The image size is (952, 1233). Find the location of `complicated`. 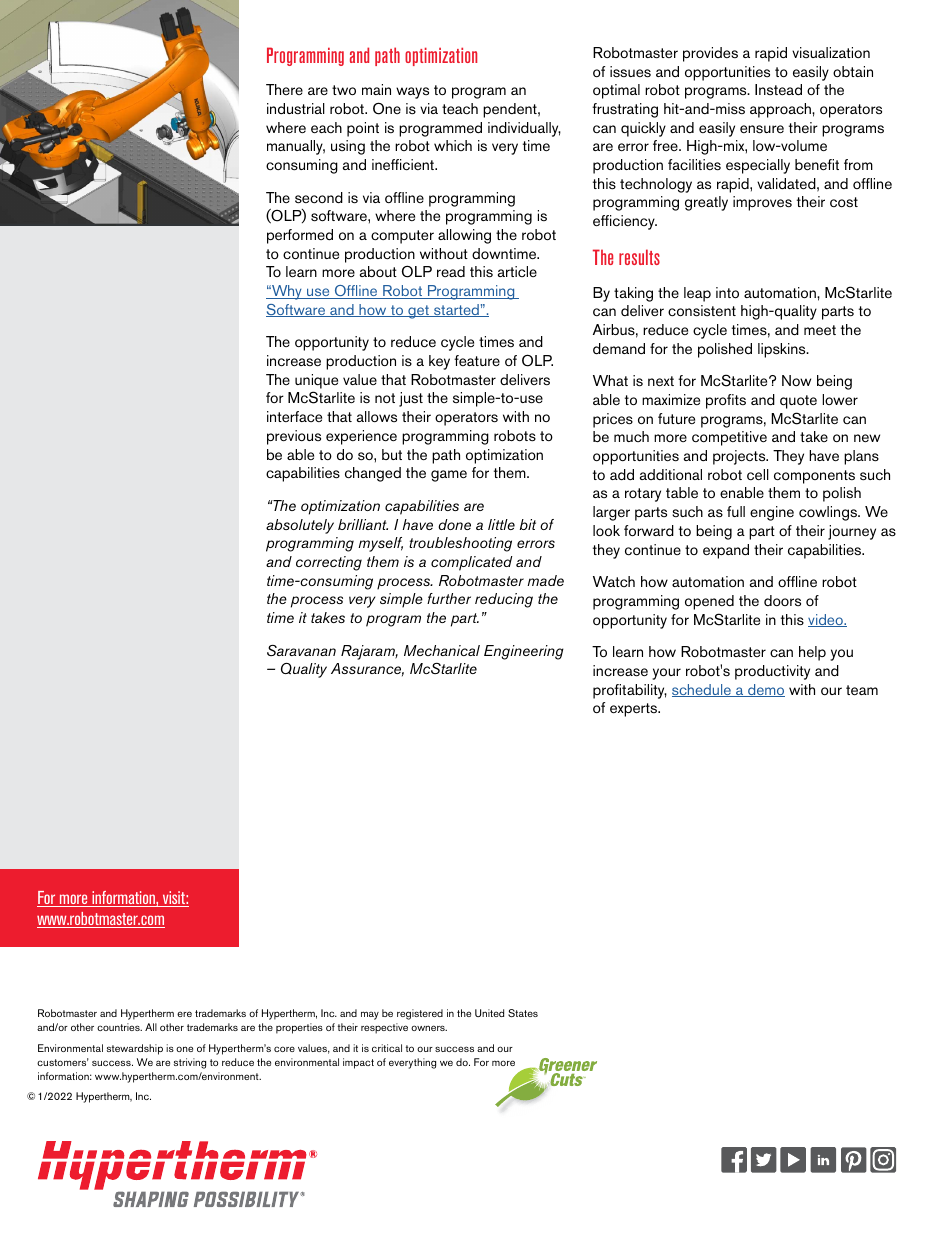

complicated is located at coordinates (472, 563).
